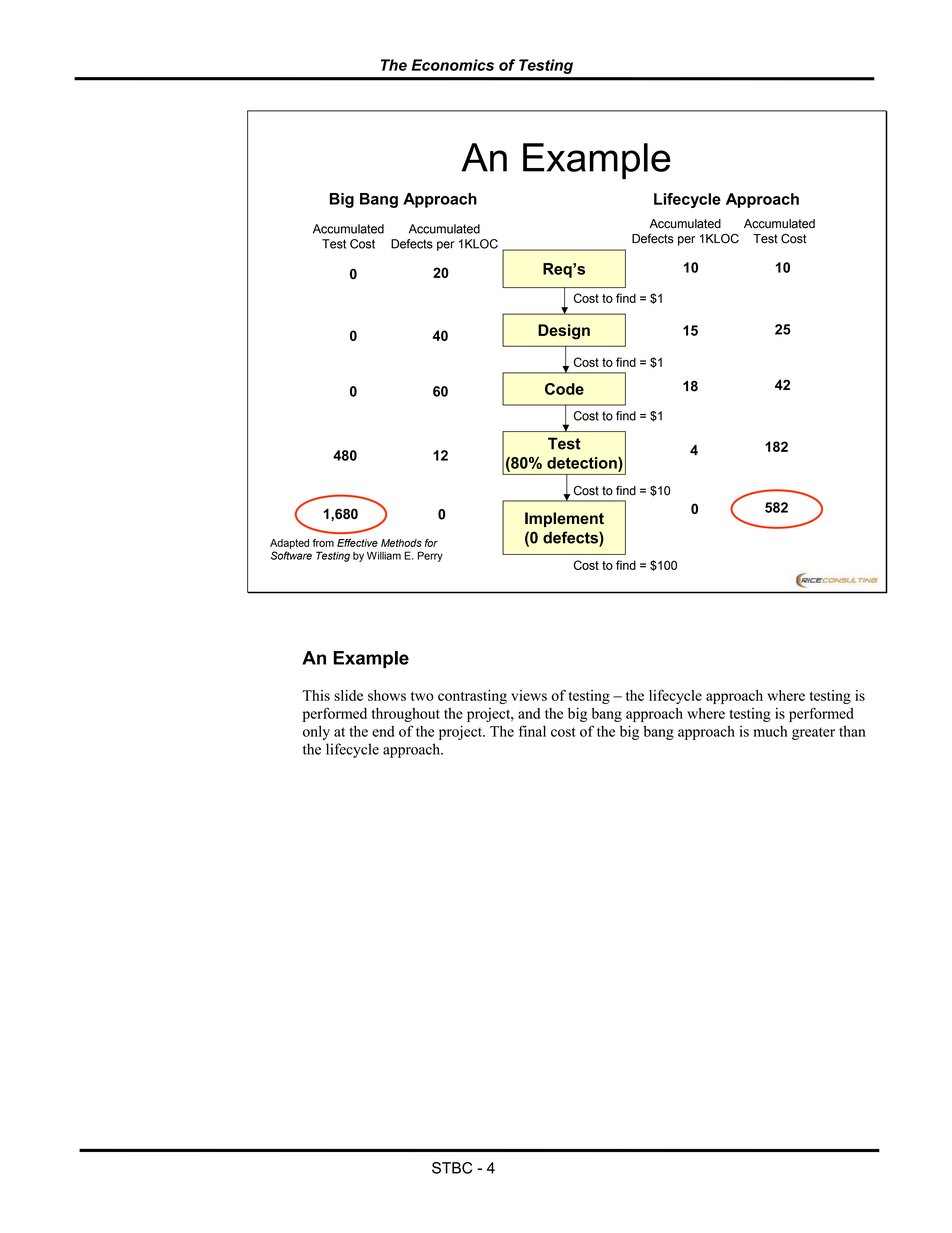  What do you see at coordinates (564, 519) in the document?
I see `Implement` at bounding box center [564, 519].
